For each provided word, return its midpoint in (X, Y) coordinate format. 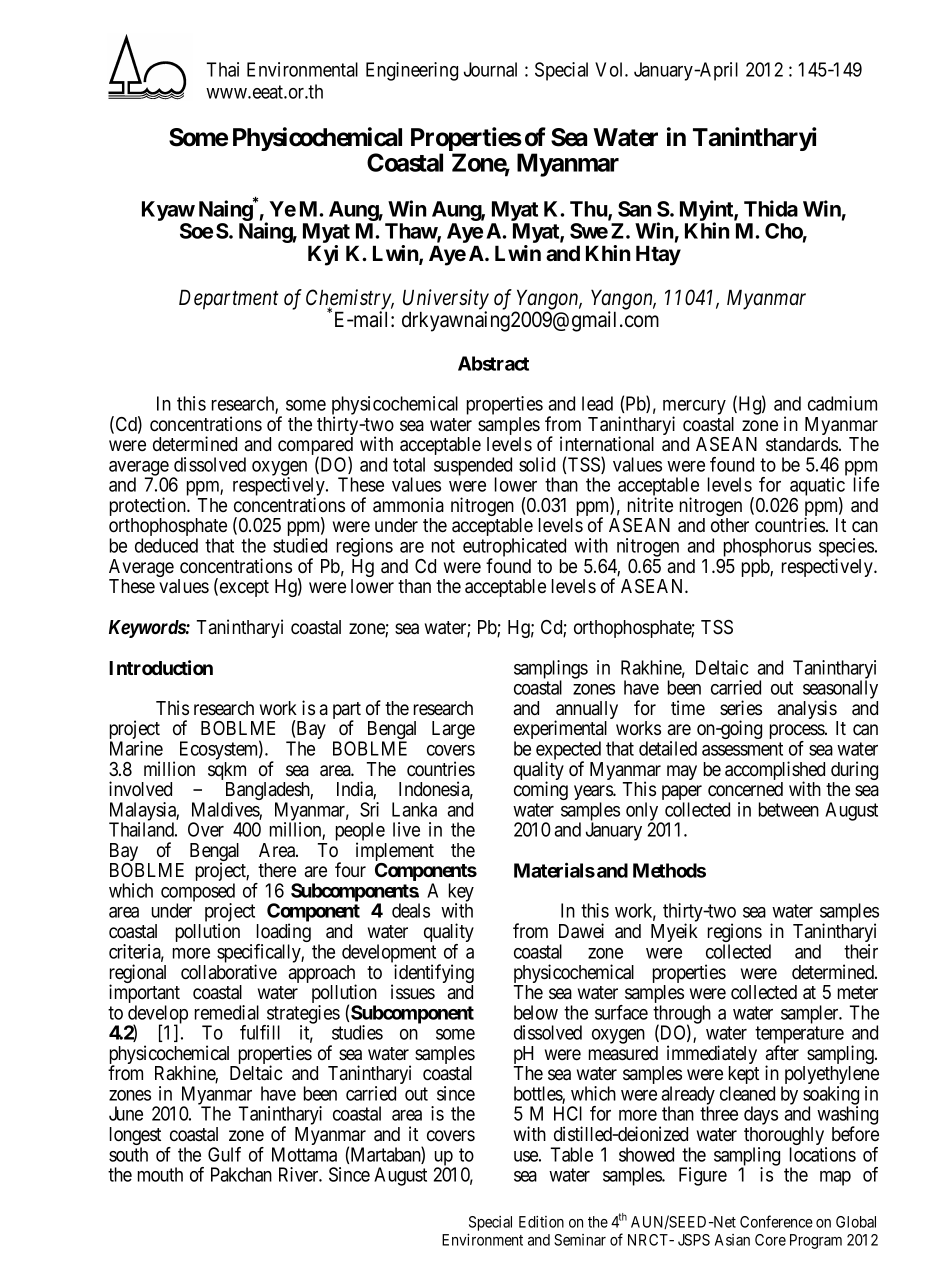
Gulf (224, 1154)
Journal (490, 69)
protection (149, 508)
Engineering (412, 71)
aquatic (817, 488)
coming (541, 790)
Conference (776, 1221)
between (789, 809)
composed (198, 893)
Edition (541, 1222)
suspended (473, 467)
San (635, 209)
